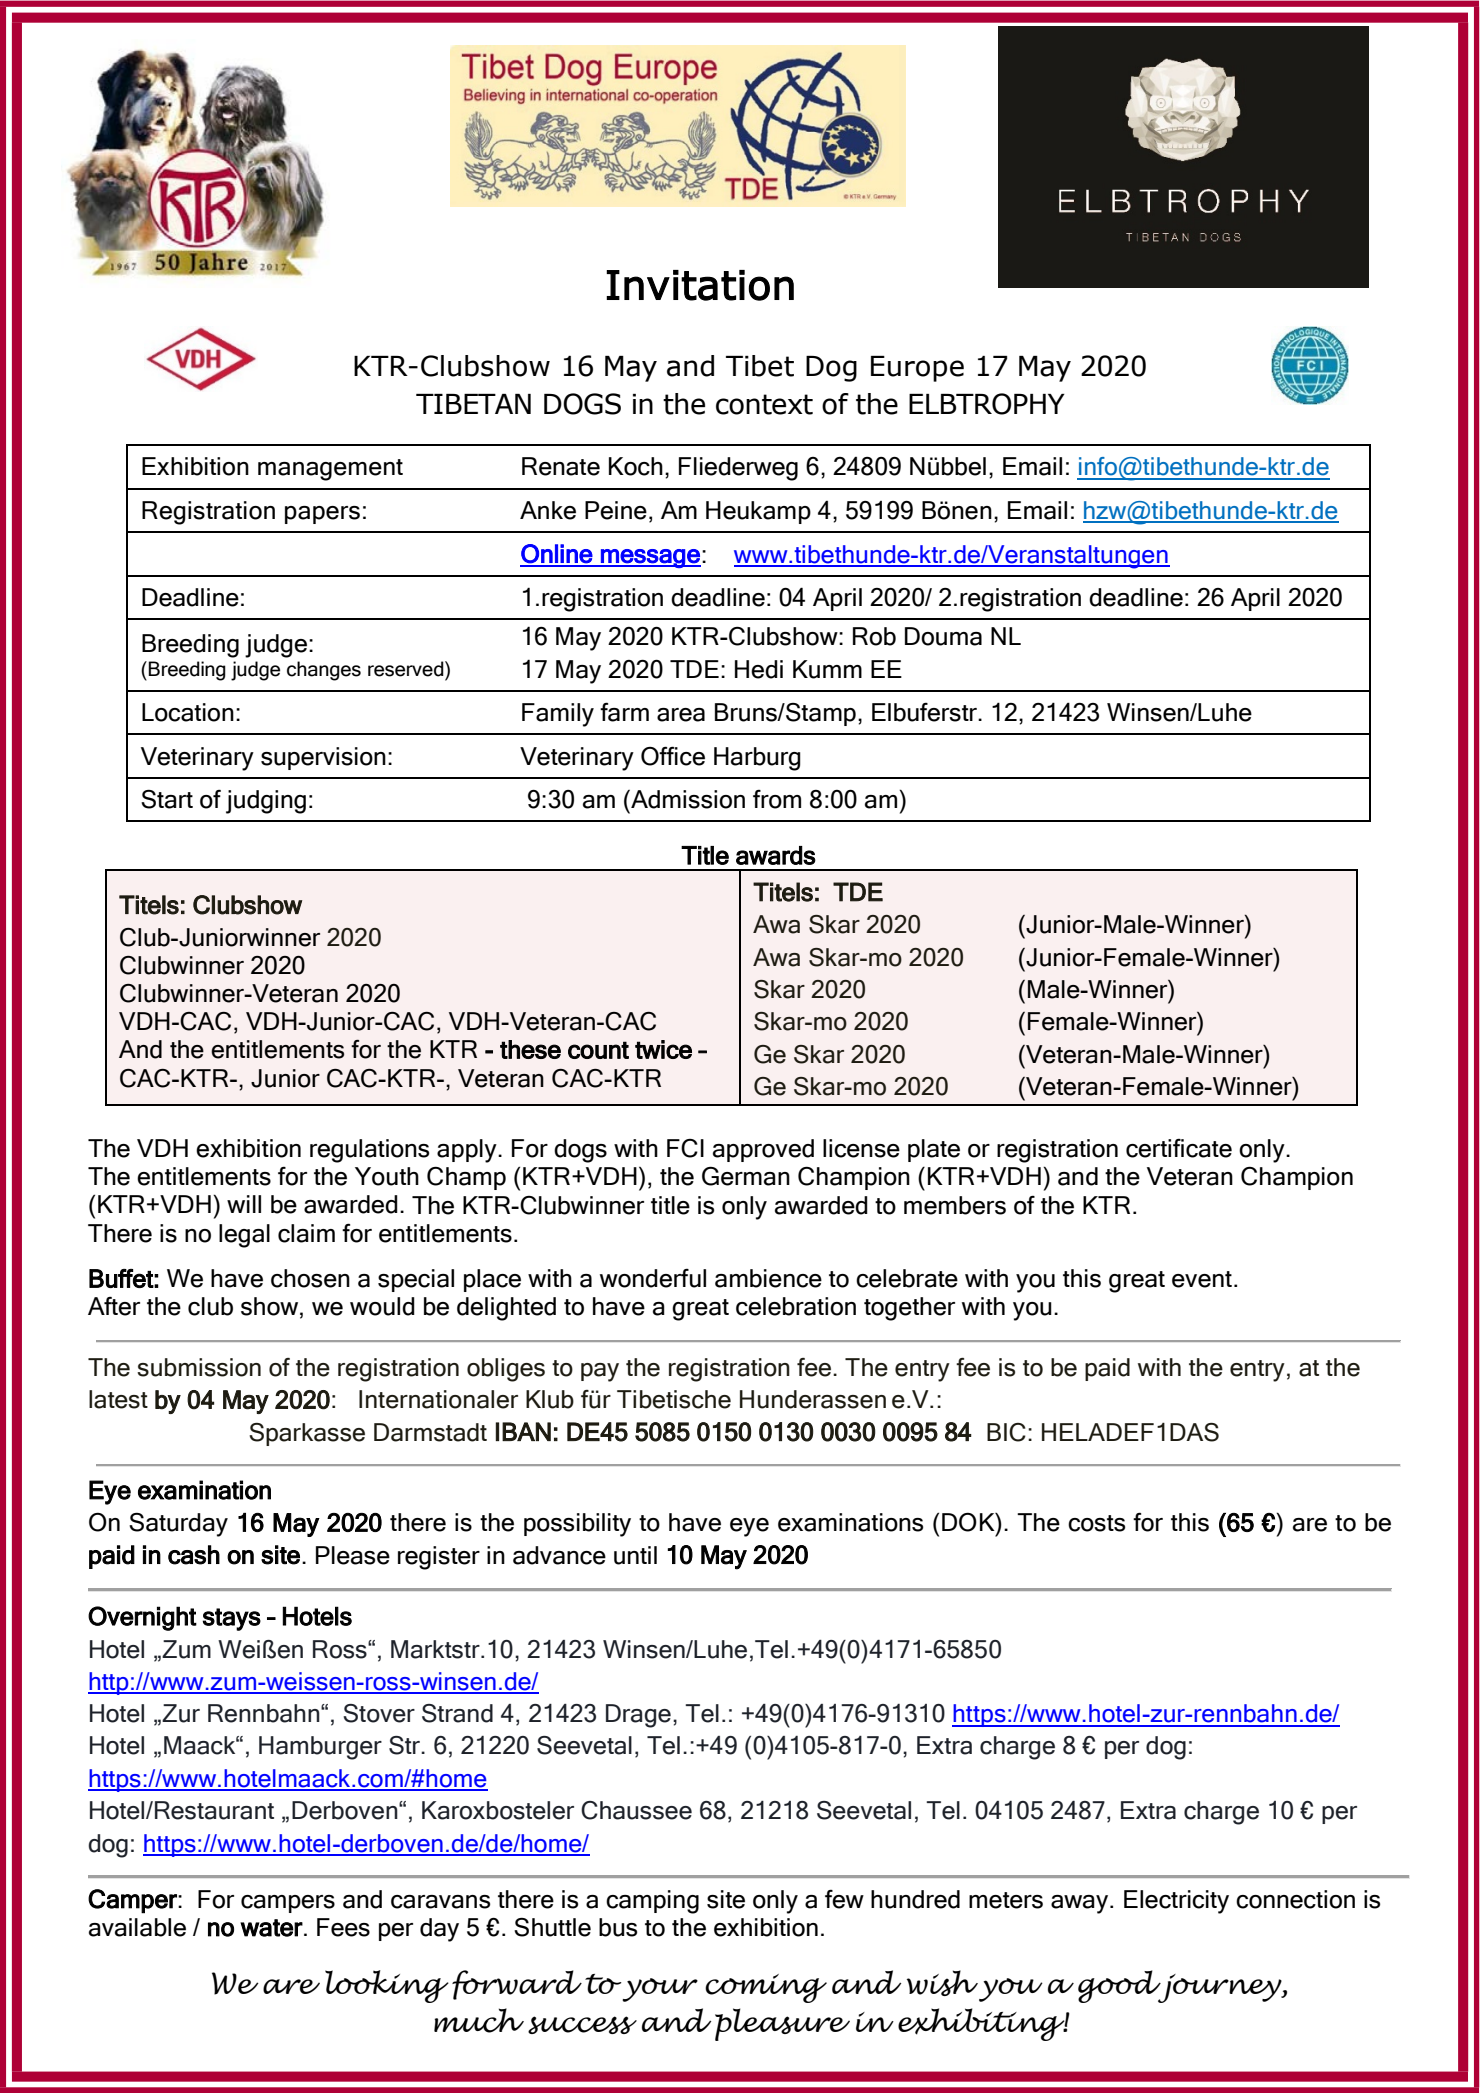 Image resolution: width=1480 pixels, height=2093 pixels. I want to click on management, so click(330, 470).
